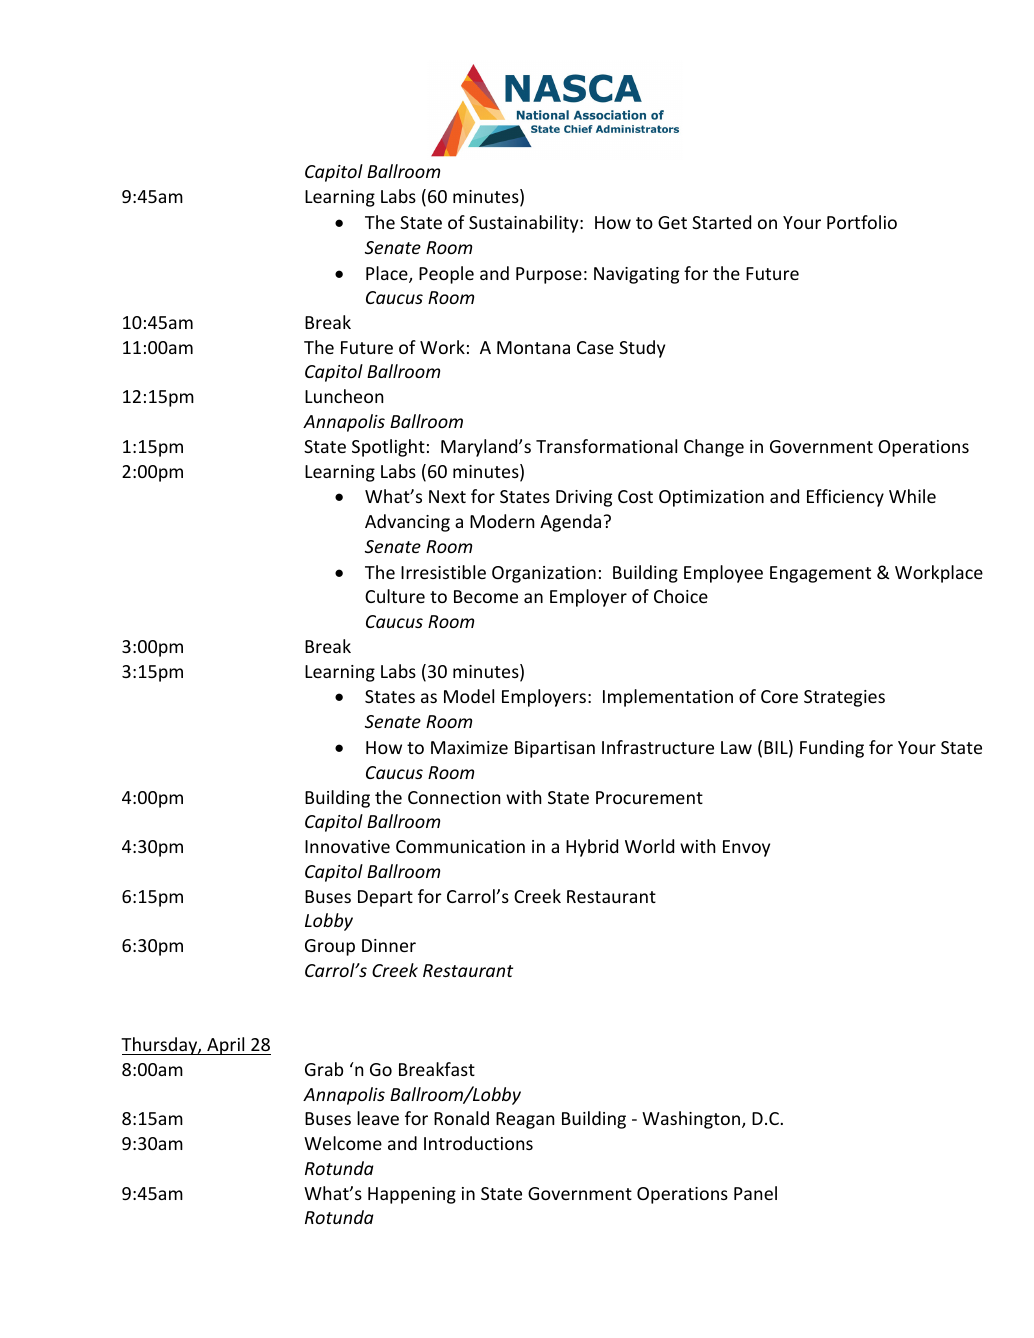 The image size is (1034, 1338). Describe the element at coordinates (592, 848) in the screenshot. I see `Hybrid` at that location.
